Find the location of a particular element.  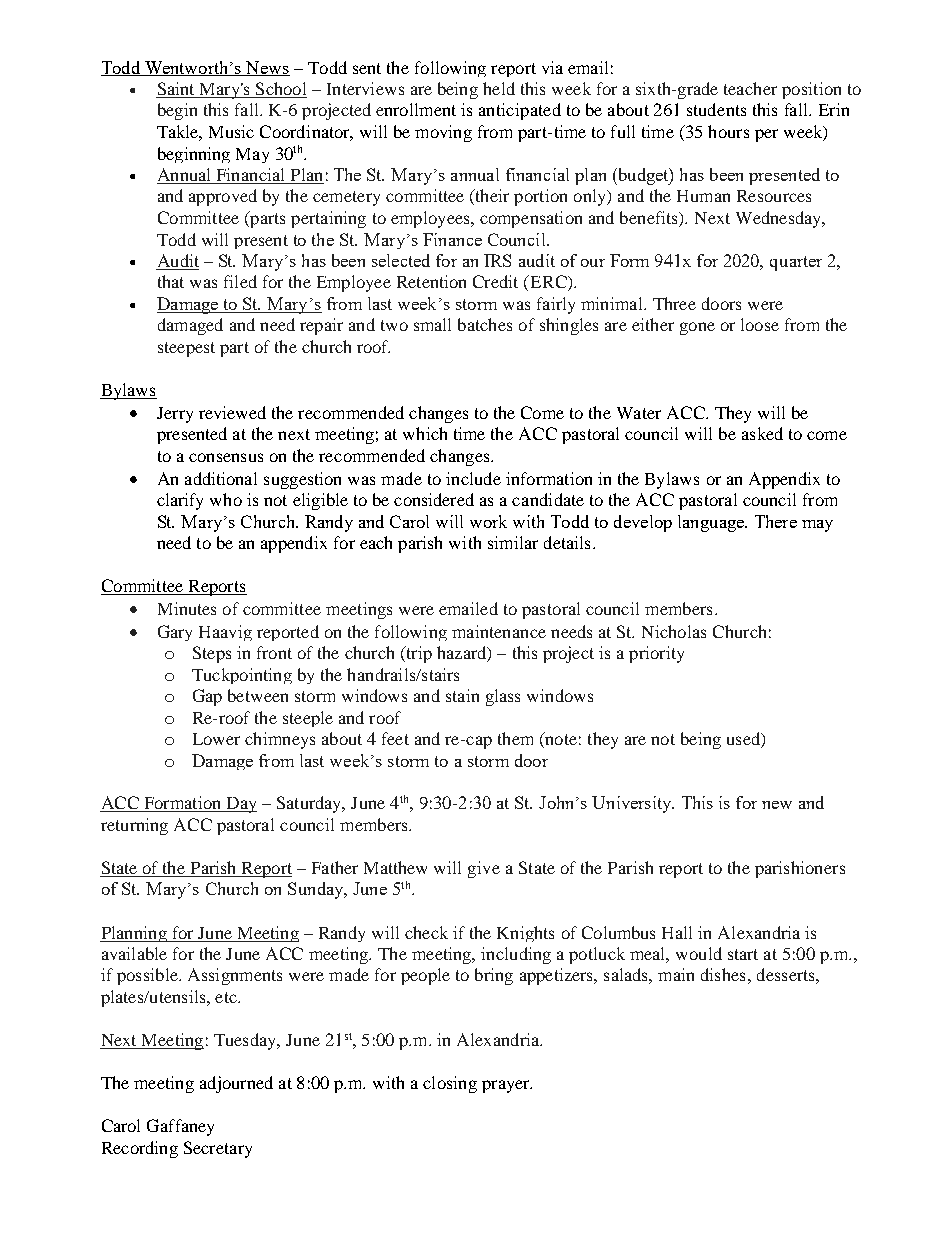

asked is located at coordinates (762, 433).
